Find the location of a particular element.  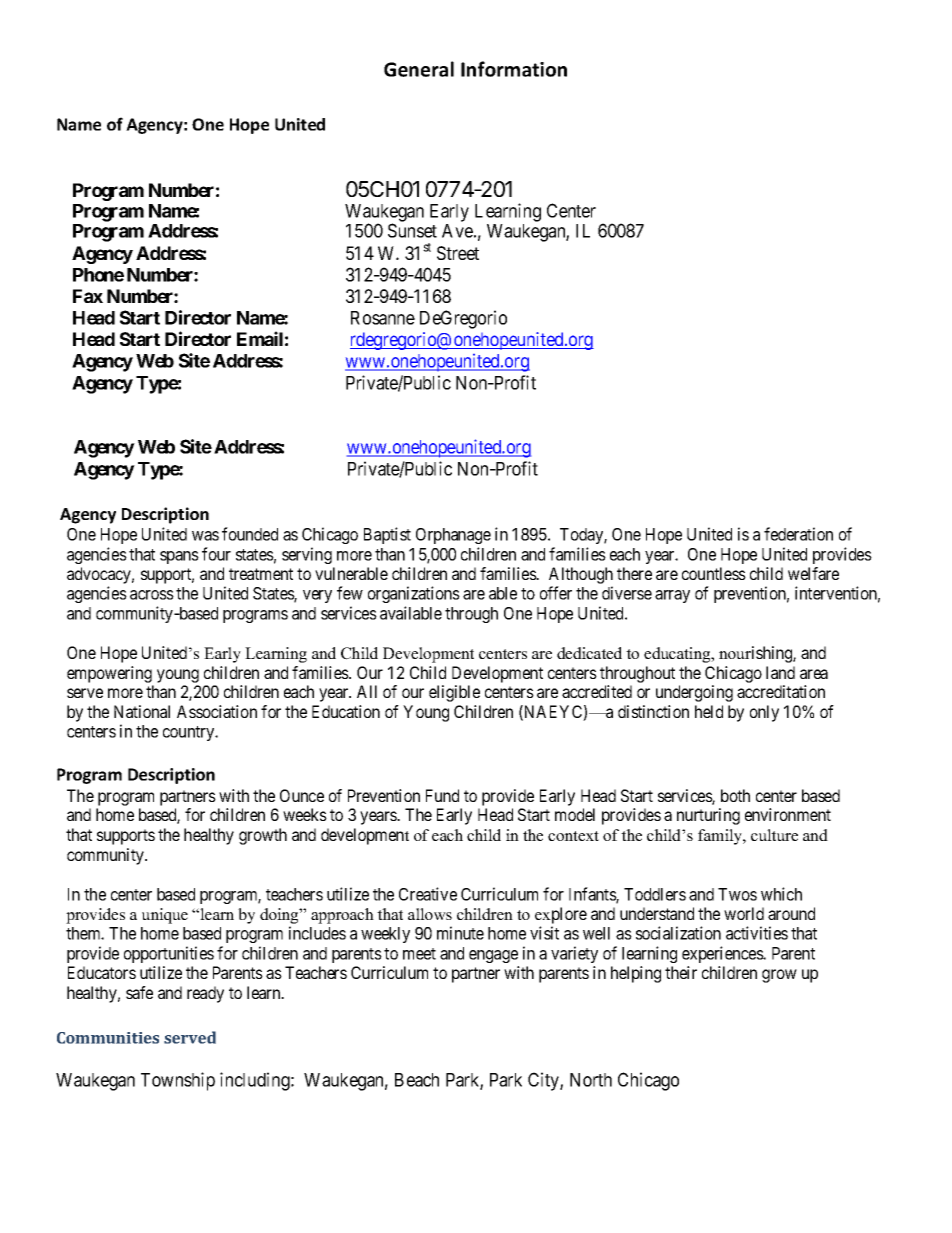

General is located at coordinates (419, 69).
